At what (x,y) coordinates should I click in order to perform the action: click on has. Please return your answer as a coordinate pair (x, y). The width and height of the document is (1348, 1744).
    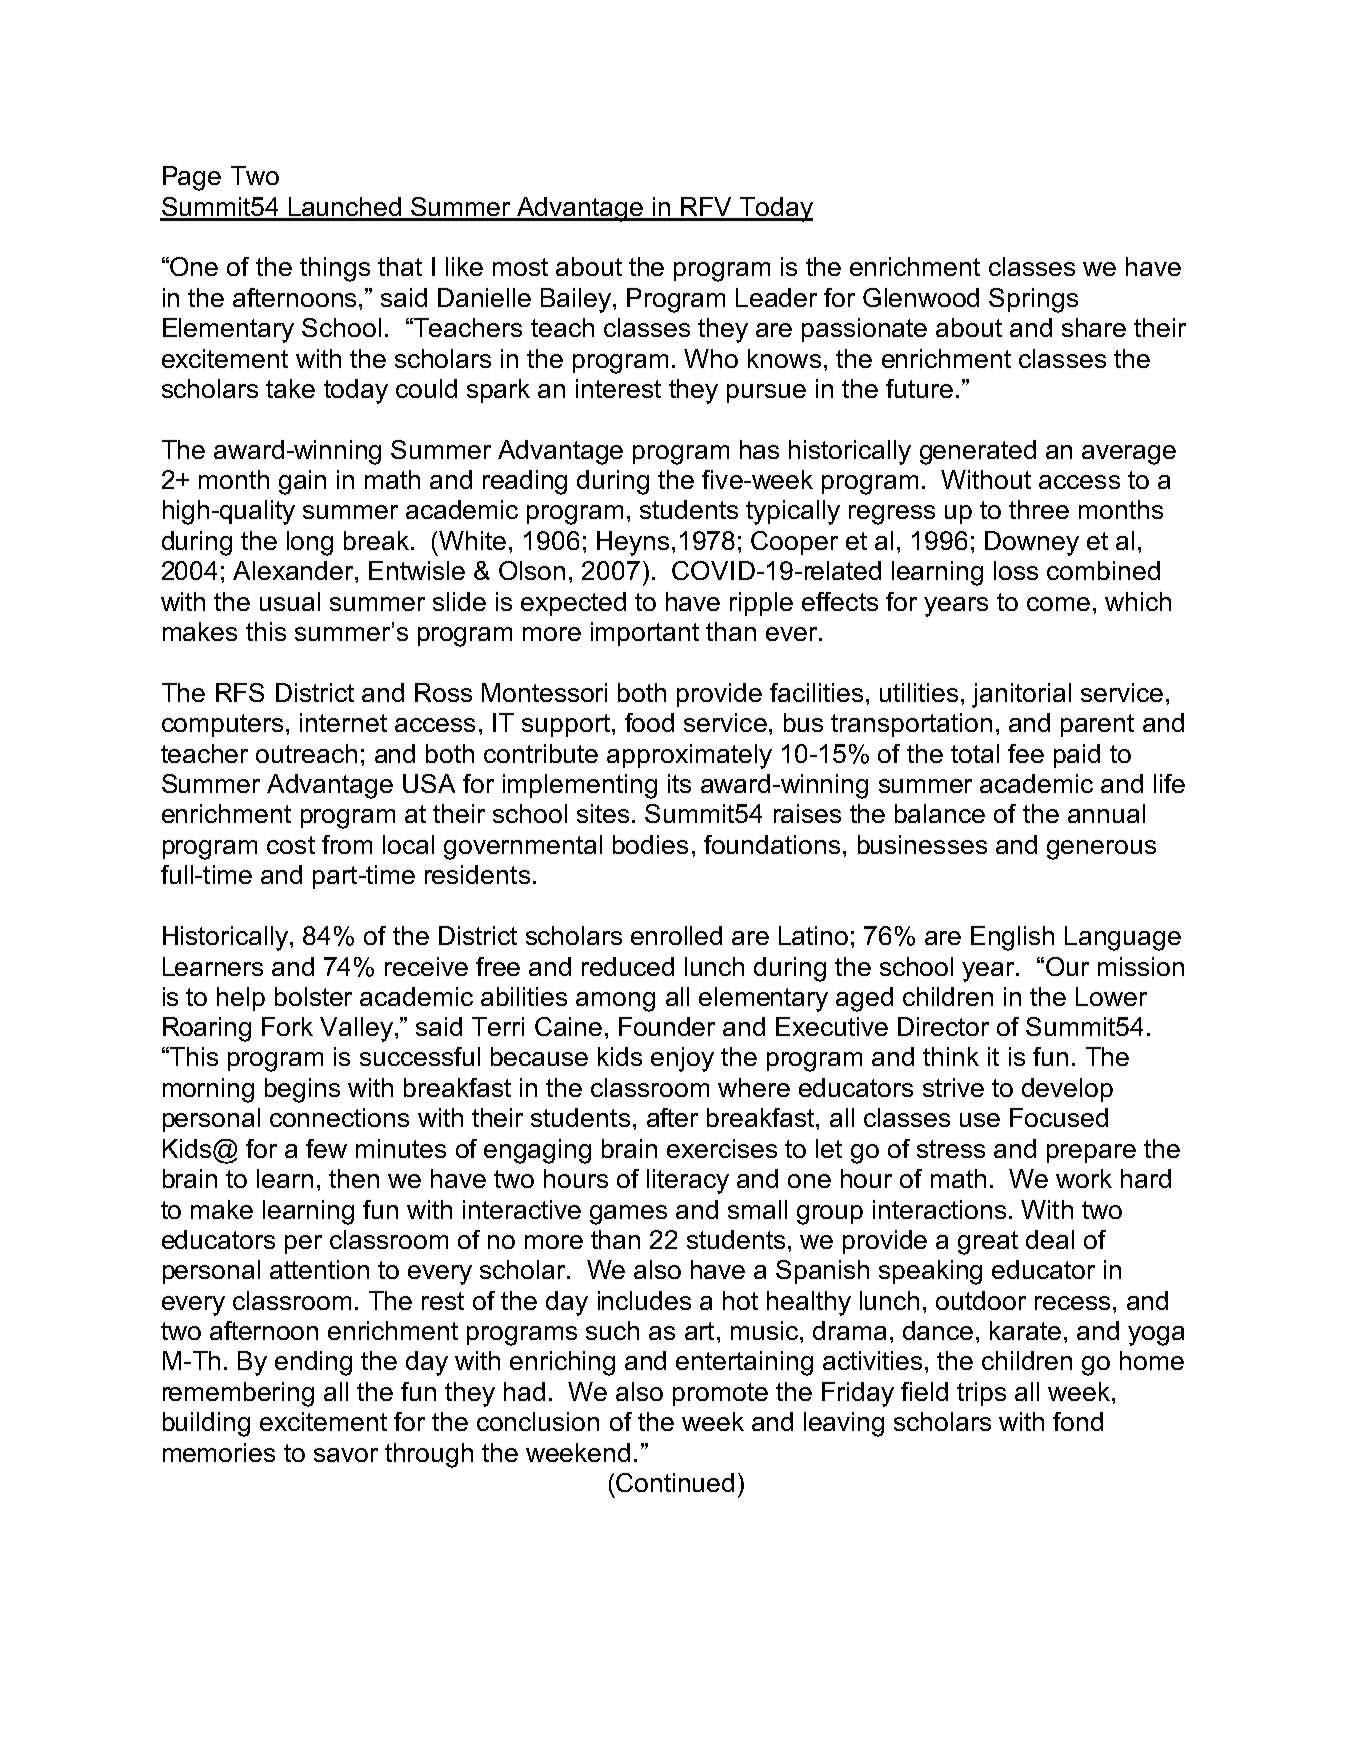
    Looking at the image, I should click on (759, 449).
